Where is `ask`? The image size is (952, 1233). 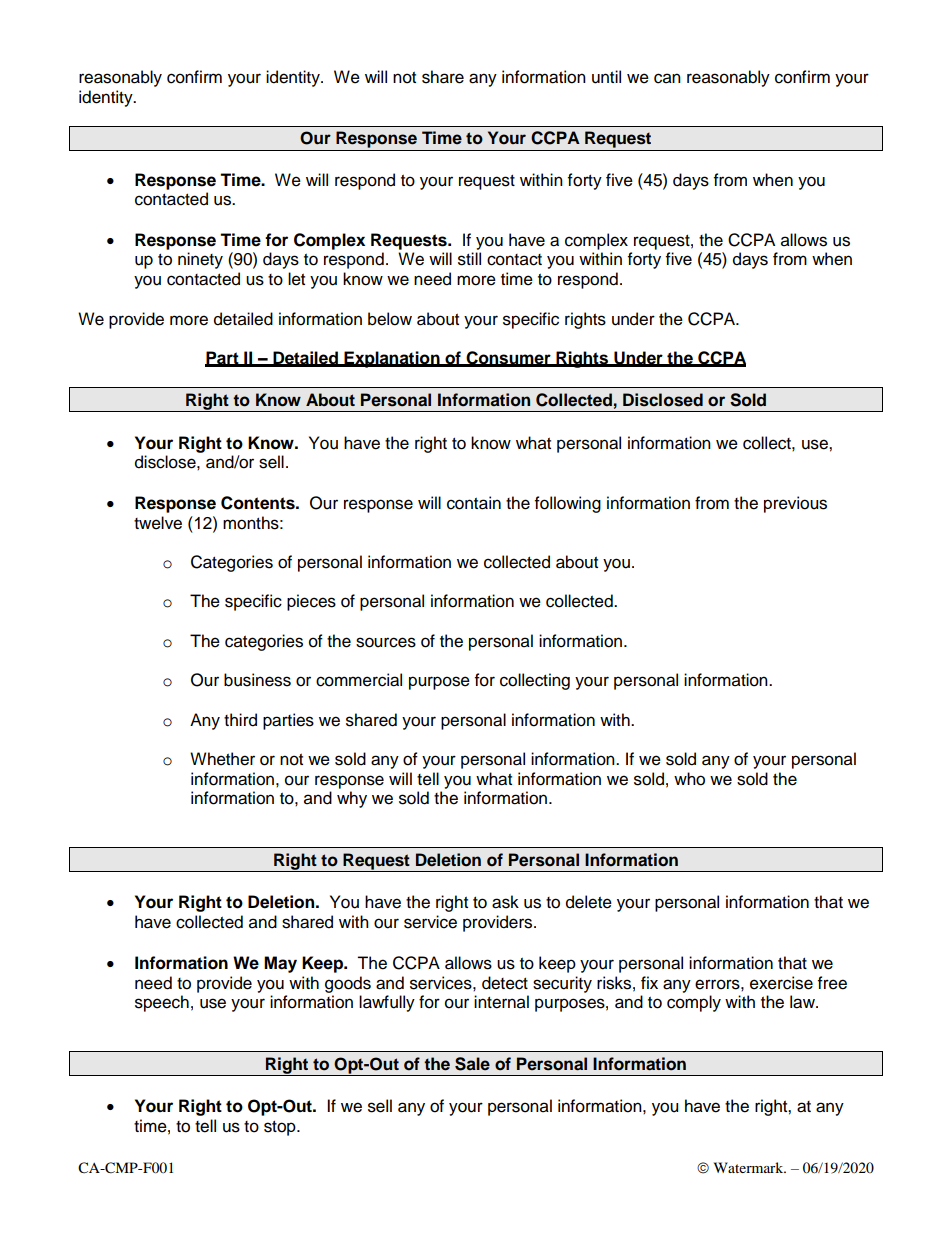 ask is located at coordinates (505, 902).
